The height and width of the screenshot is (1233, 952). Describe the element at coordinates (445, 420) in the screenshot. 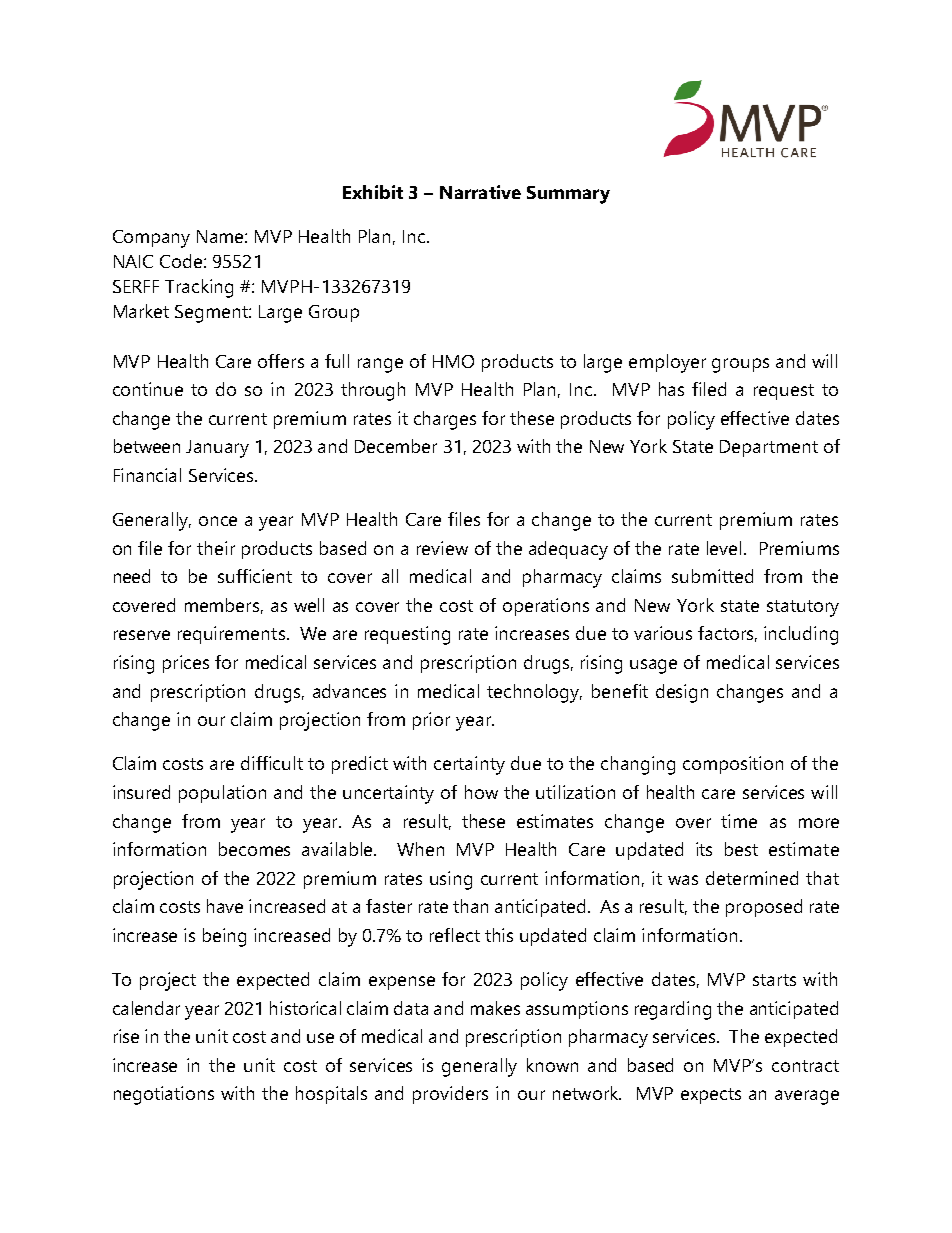

I see `charges` at that location.
